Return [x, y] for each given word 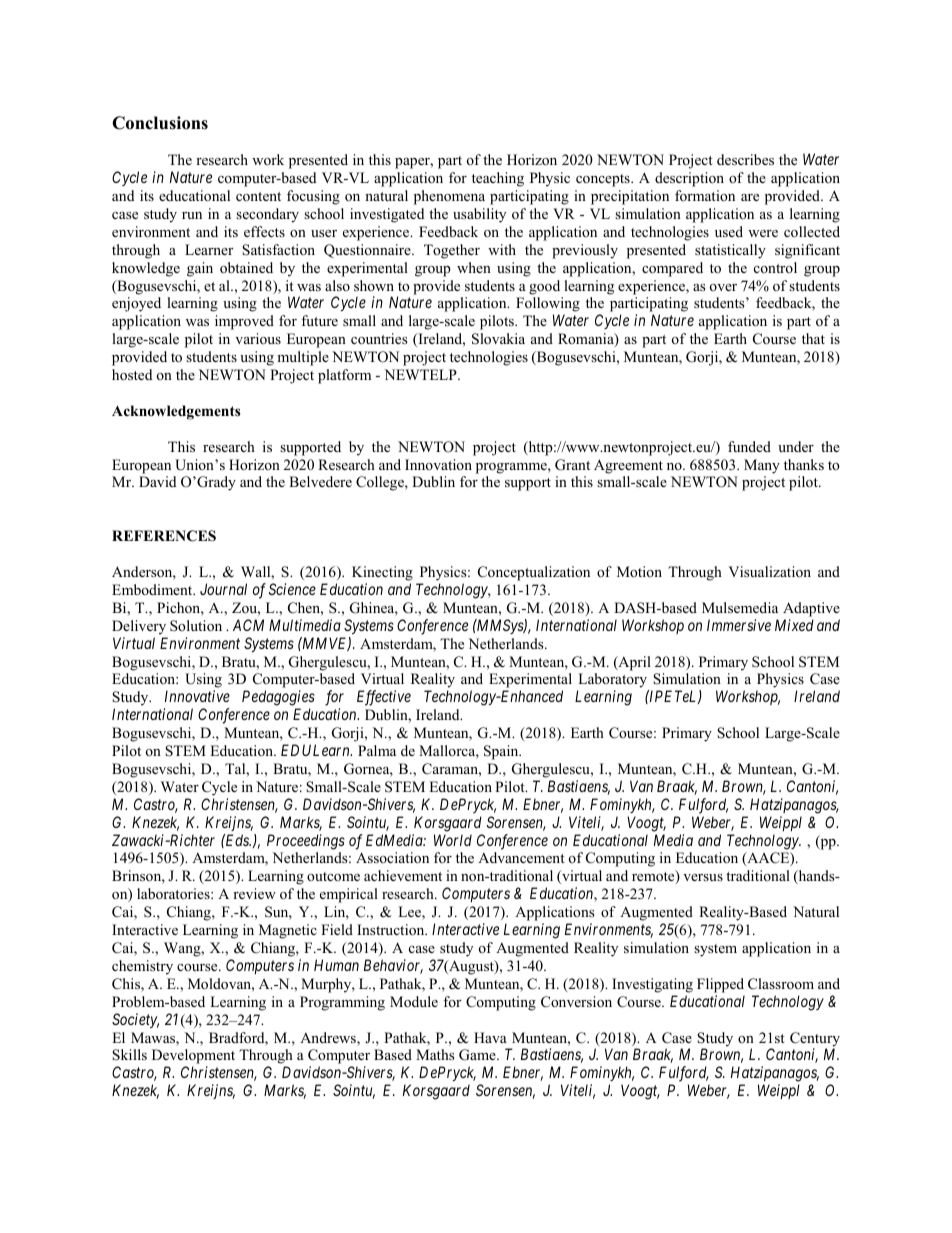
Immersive [739, 625]
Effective [384, 698]
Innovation [438, 464]
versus [703, 877]
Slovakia [498, 339]
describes [745, 159]
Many [762, 466]
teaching [498, 179]
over [723, 287]
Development [193, 1058]
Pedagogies [278, 698]
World [453, 840]
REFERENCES [164, 536]
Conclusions [160, 123]
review [254, 893]
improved [244, 322]
